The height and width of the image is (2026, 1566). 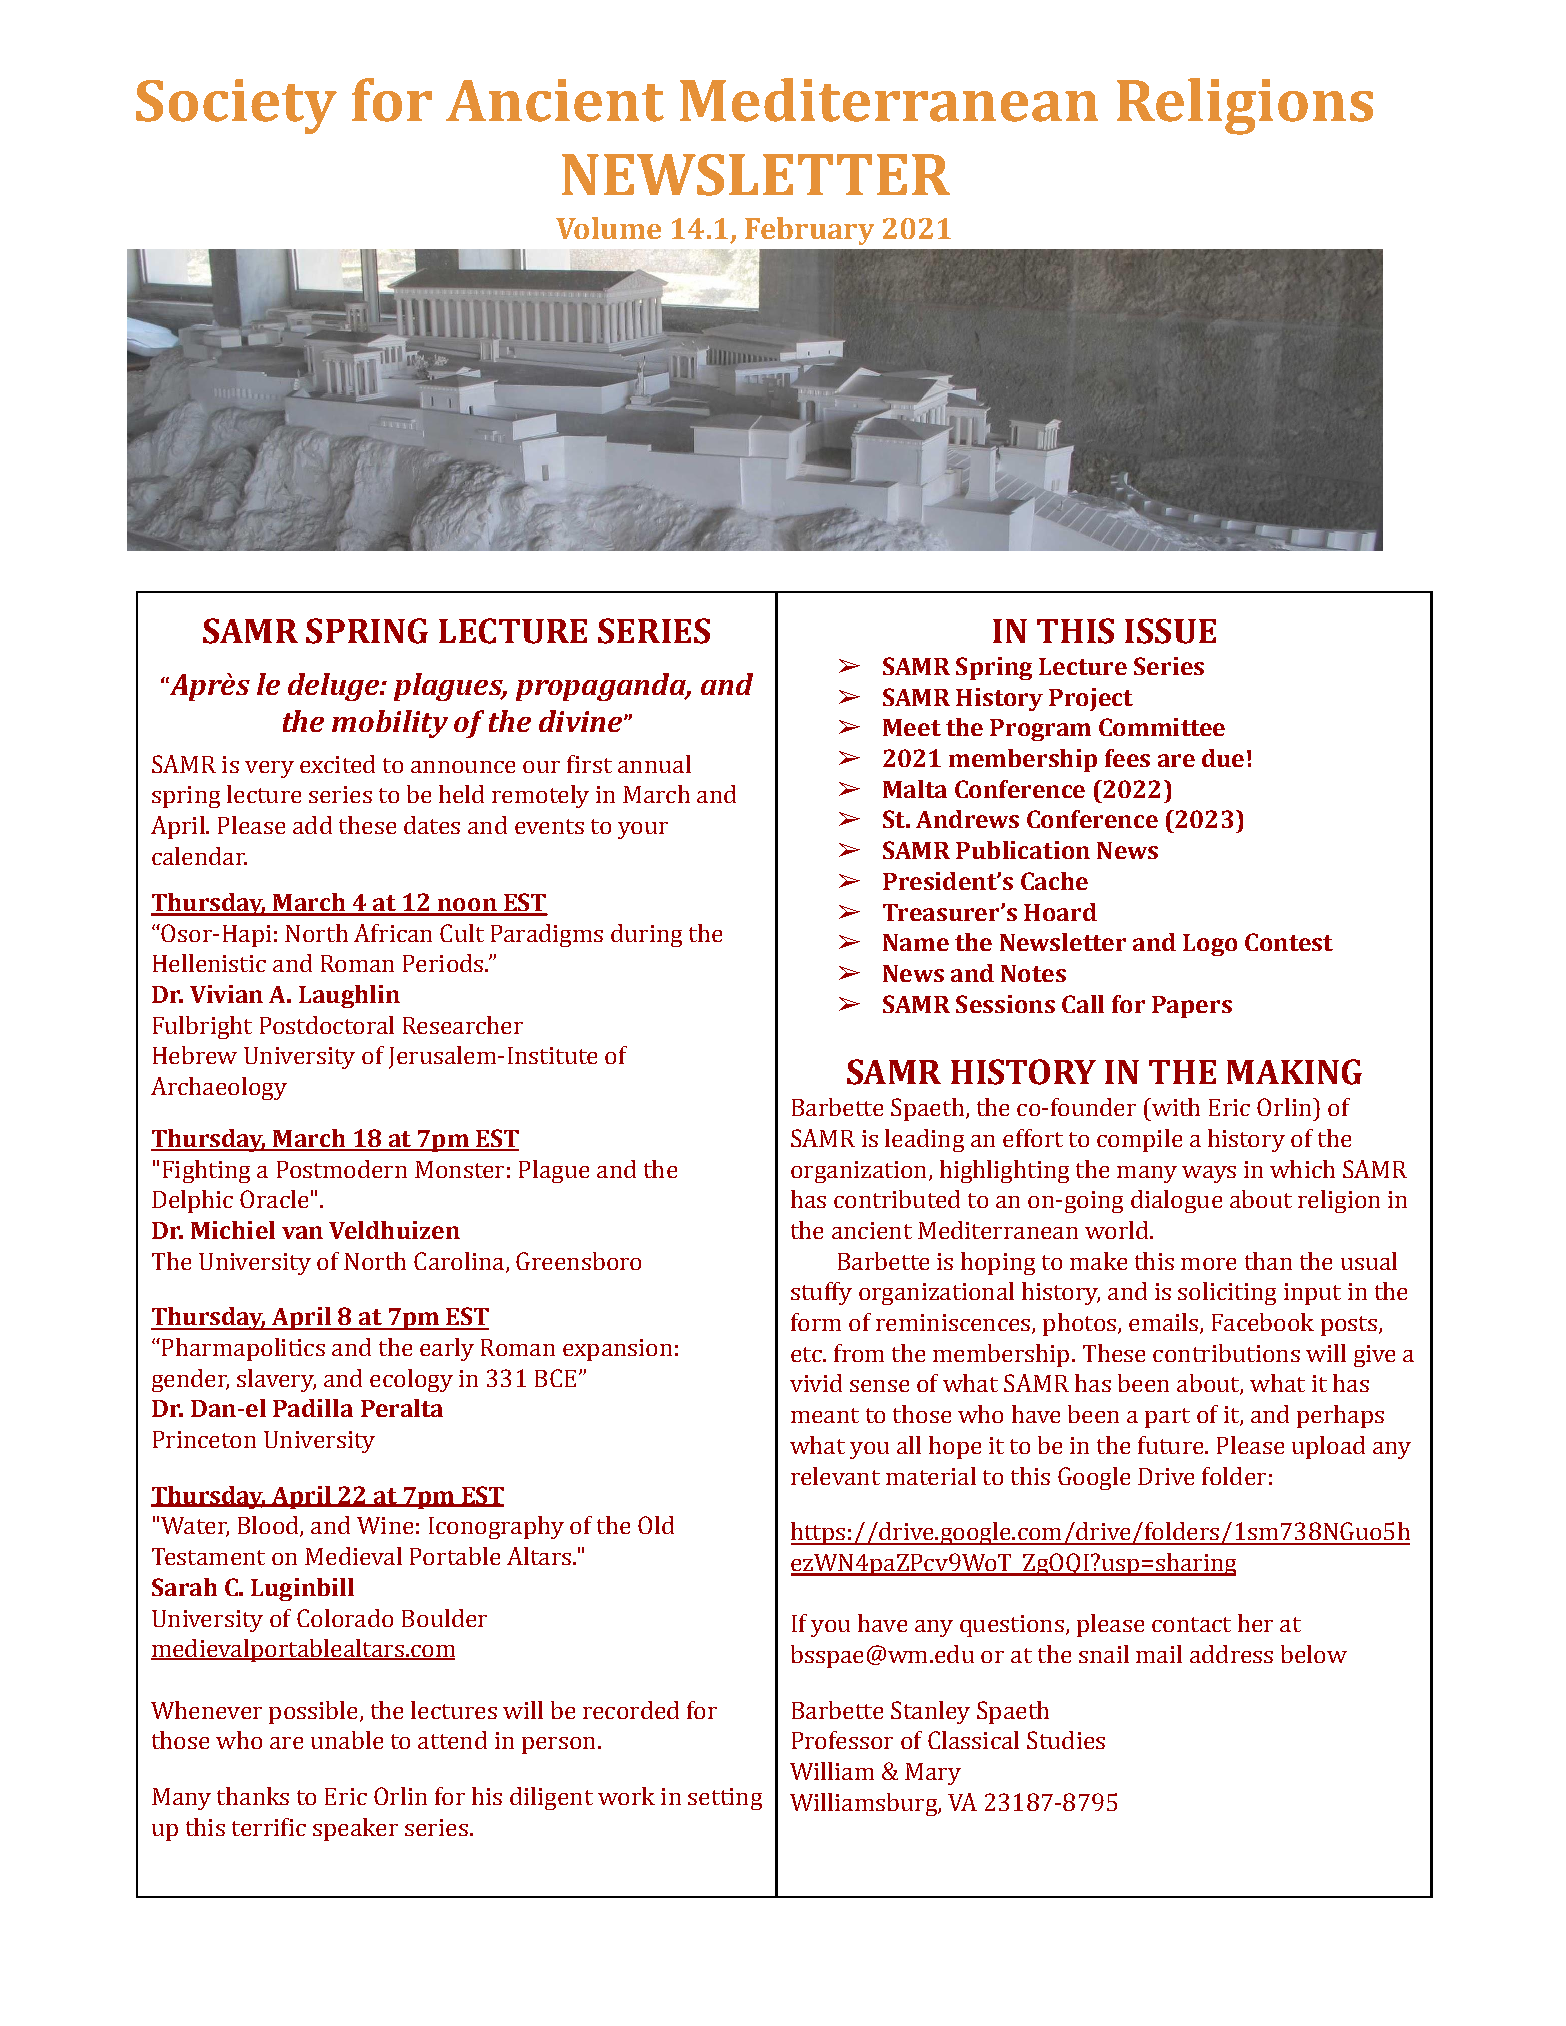 What do you see at coordinates (608, 228) in the image?
I see `Volume` at bounding box center [608, 228].
